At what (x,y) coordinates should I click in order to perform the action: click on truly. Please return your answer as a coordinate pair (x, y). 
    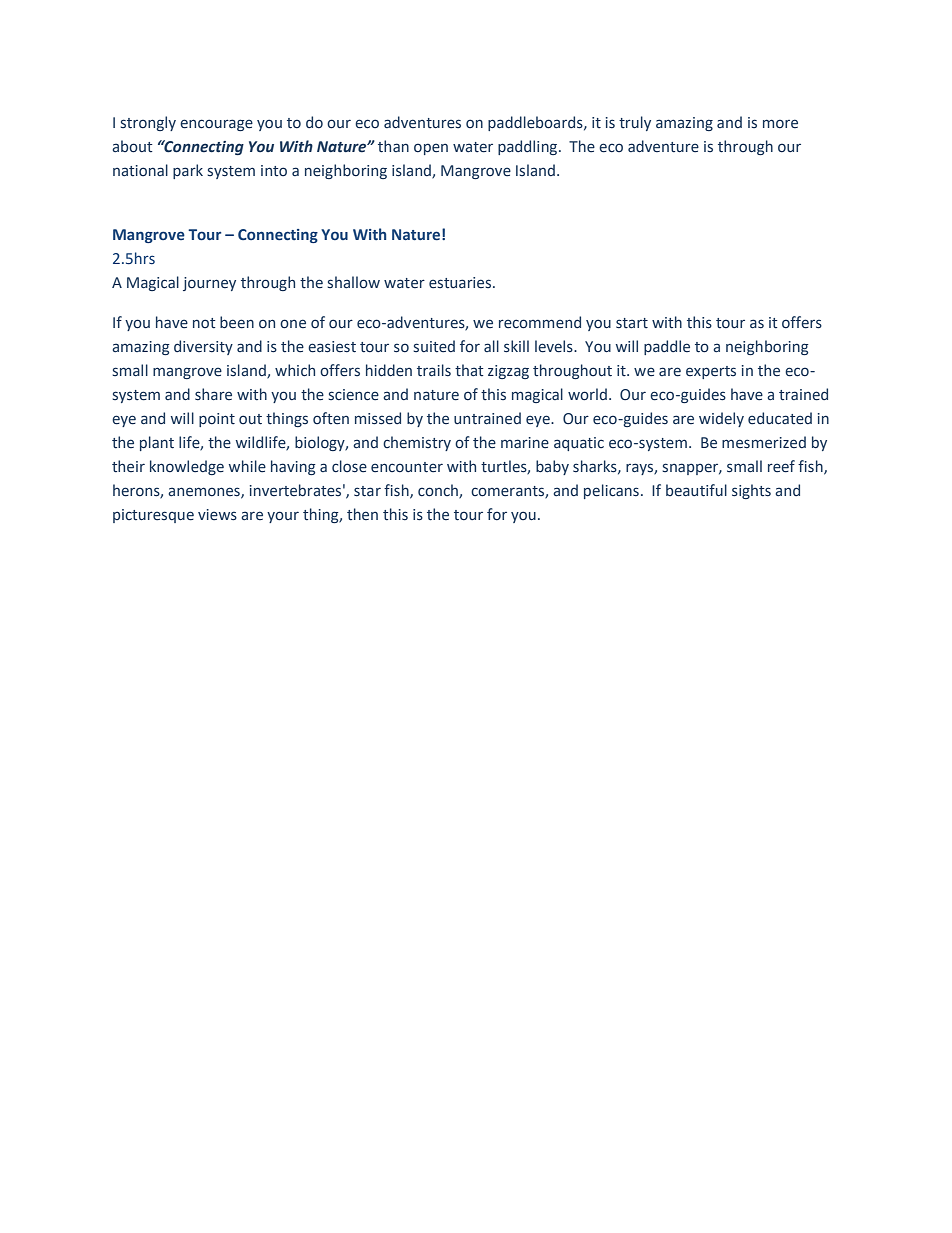
    Looking at the image, I should click on (635, 123).
